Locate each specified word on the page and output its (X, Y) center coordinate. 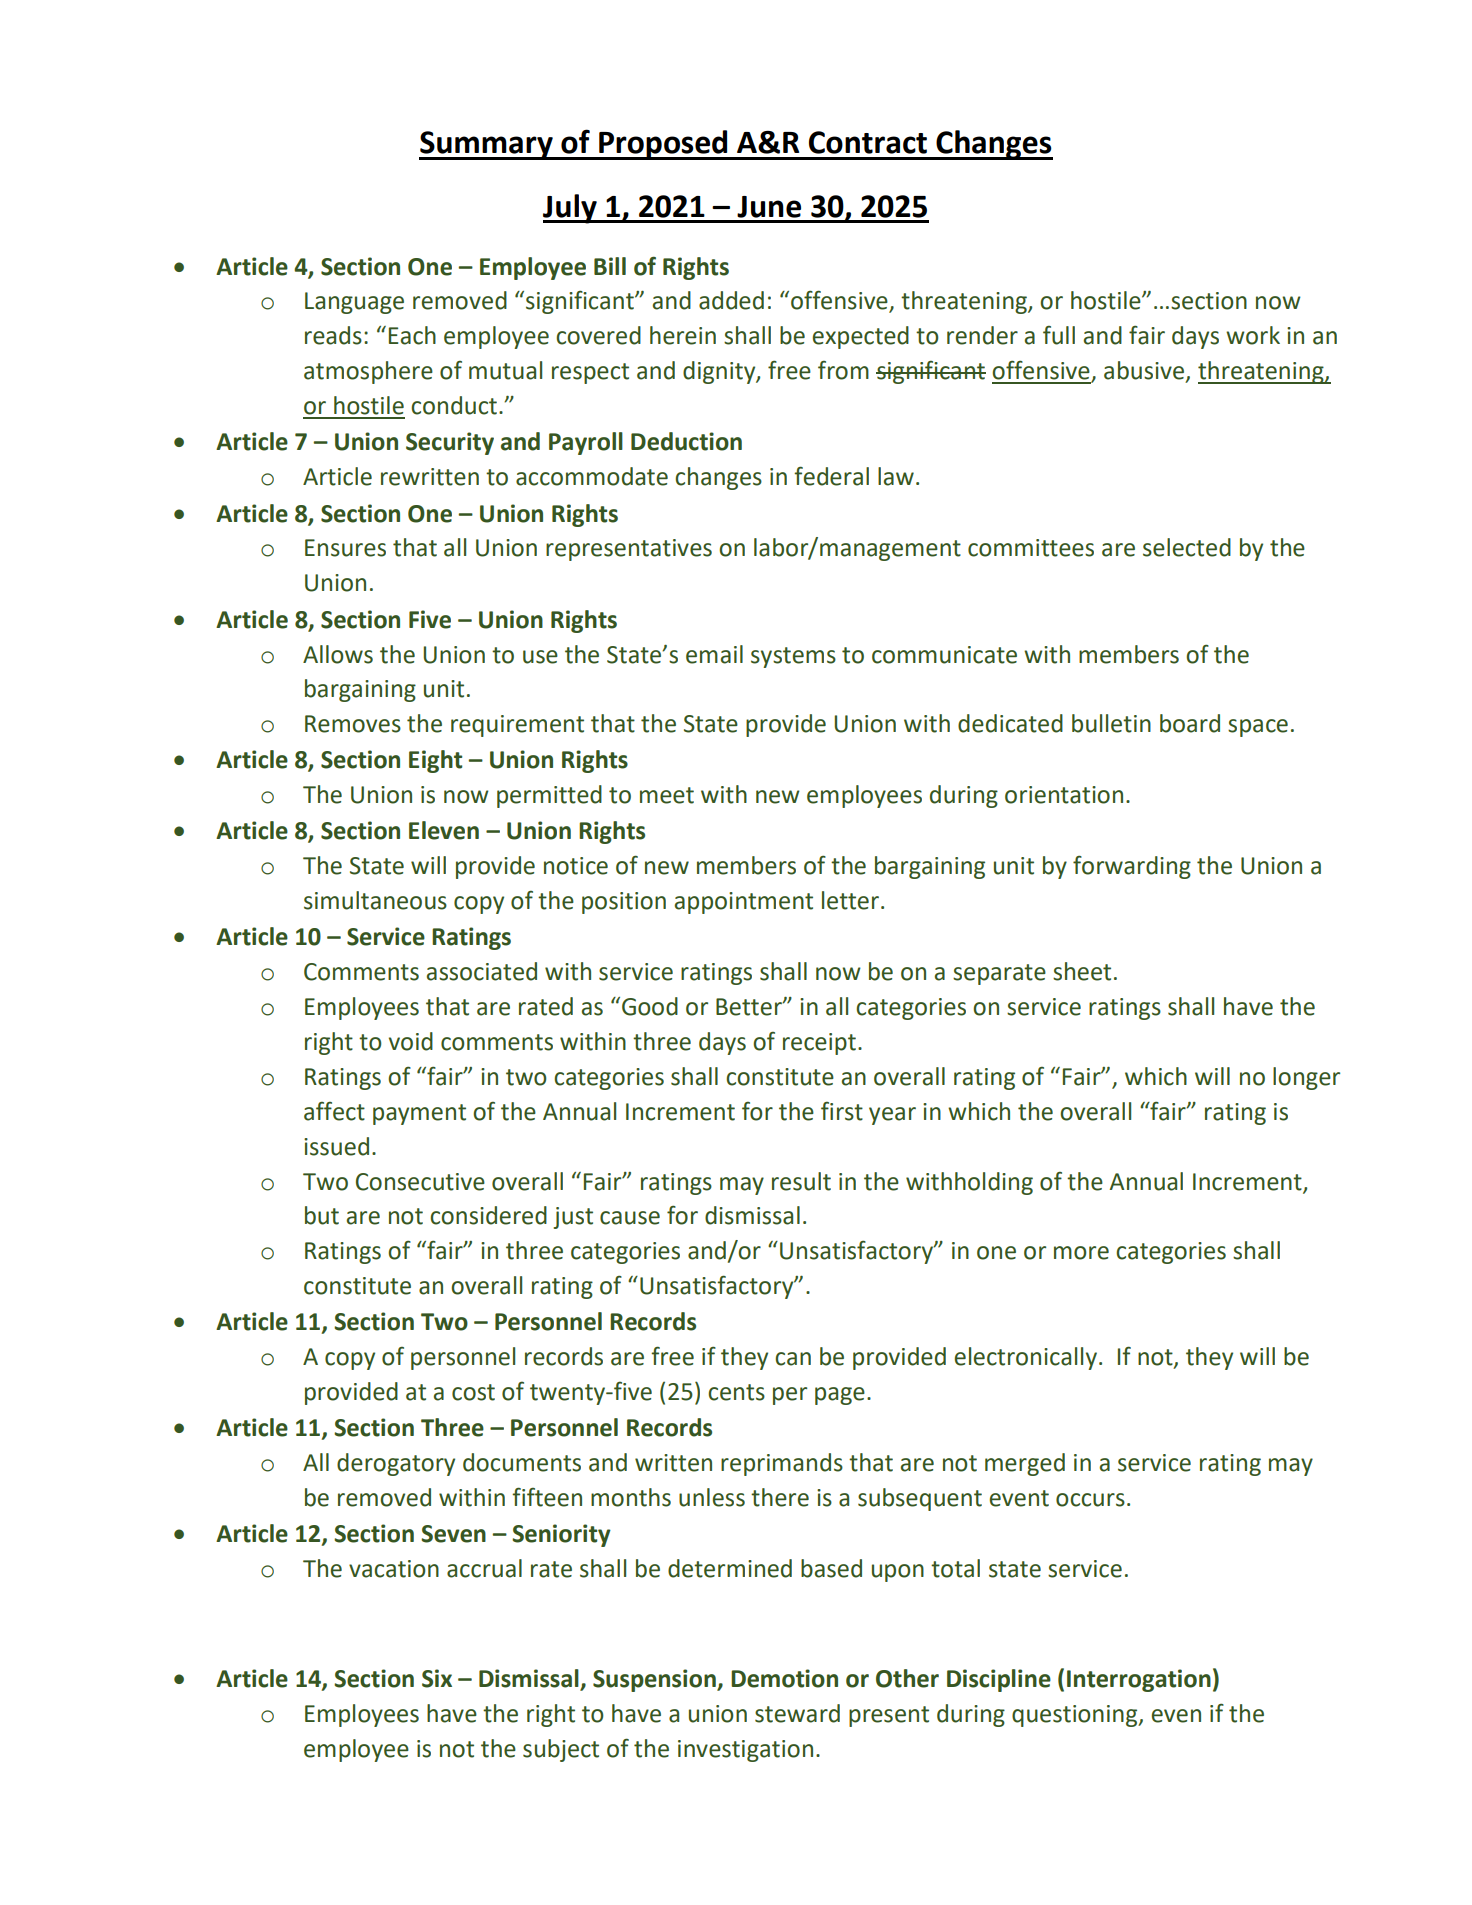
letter (850, 900)
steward (797, 1713)
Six (437, 1678)
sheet (1082, 971)
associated (482, 971)
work (1253, 335)
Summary (487, 145)
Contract (868, 142)
